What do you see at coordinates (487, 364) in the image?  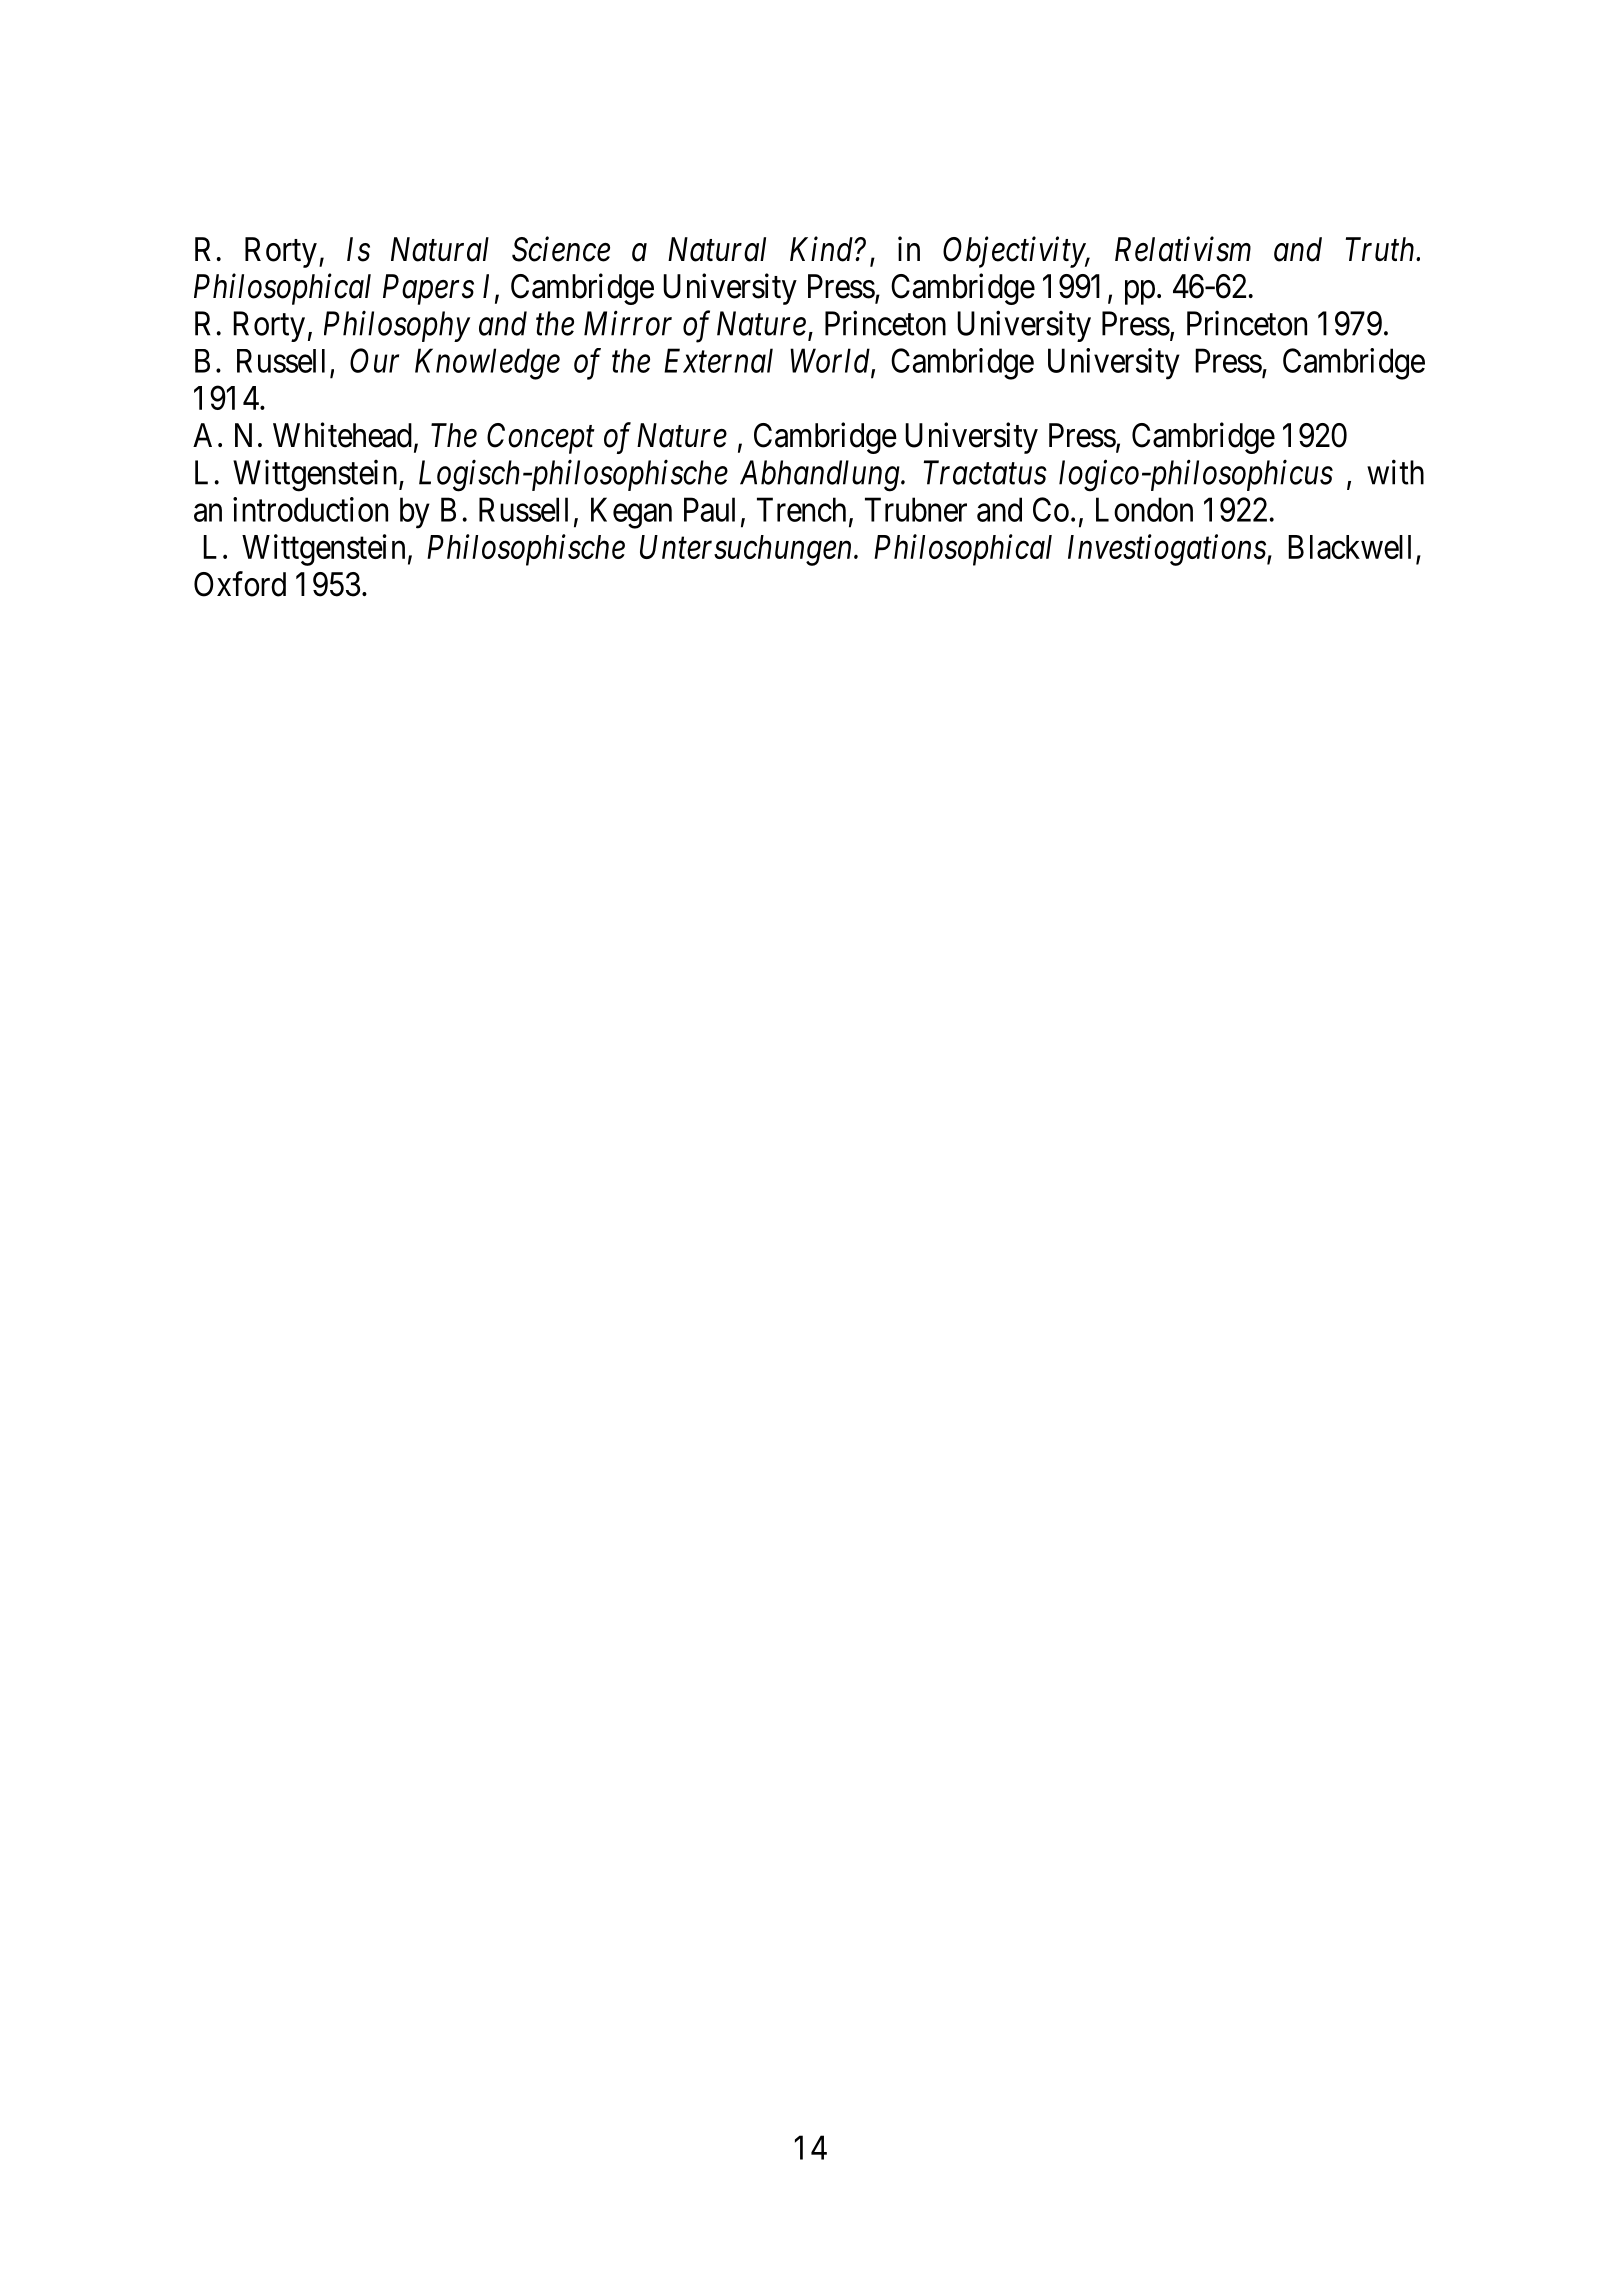 I see `Knowledge` at bounding box center [487, 364].
